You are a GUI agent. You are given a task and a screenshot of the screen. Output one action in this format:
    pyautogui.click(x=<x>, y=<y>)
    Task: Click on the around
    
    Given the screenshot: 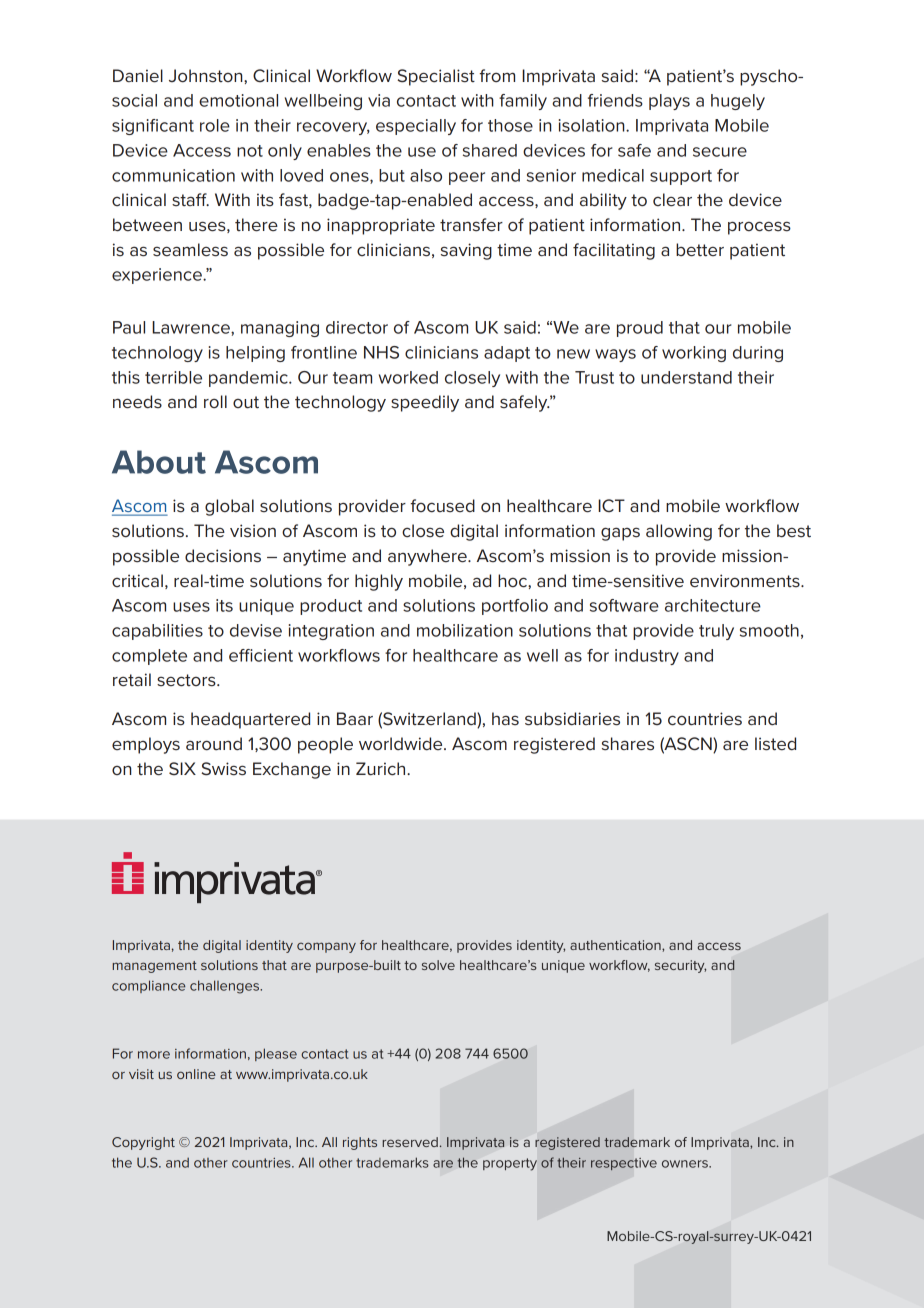 What is the action you would take?
    pyautogui.click(x=214, y=743)
